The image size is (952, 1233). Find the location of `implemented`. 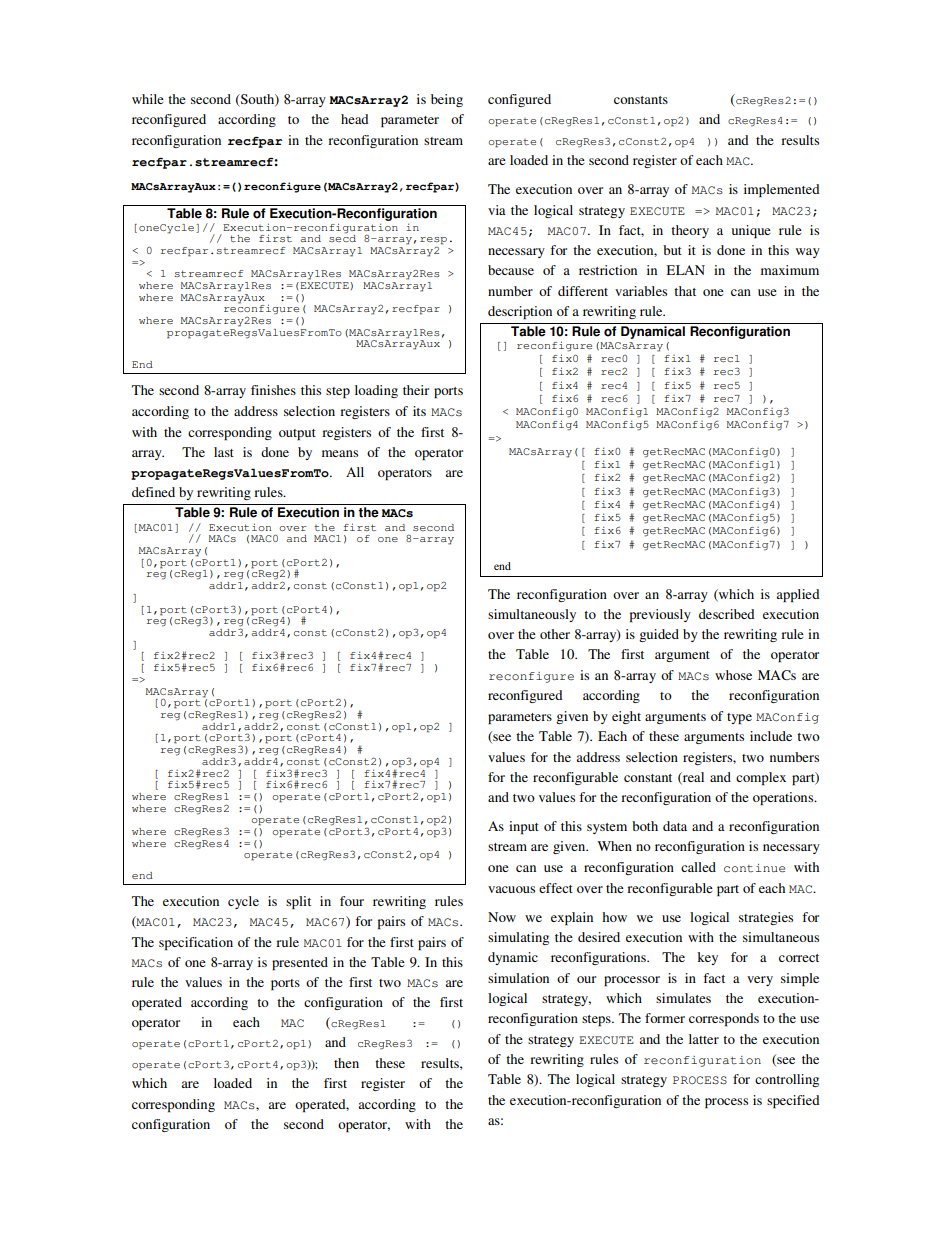

implemented is located at coordinates (782, 190).
